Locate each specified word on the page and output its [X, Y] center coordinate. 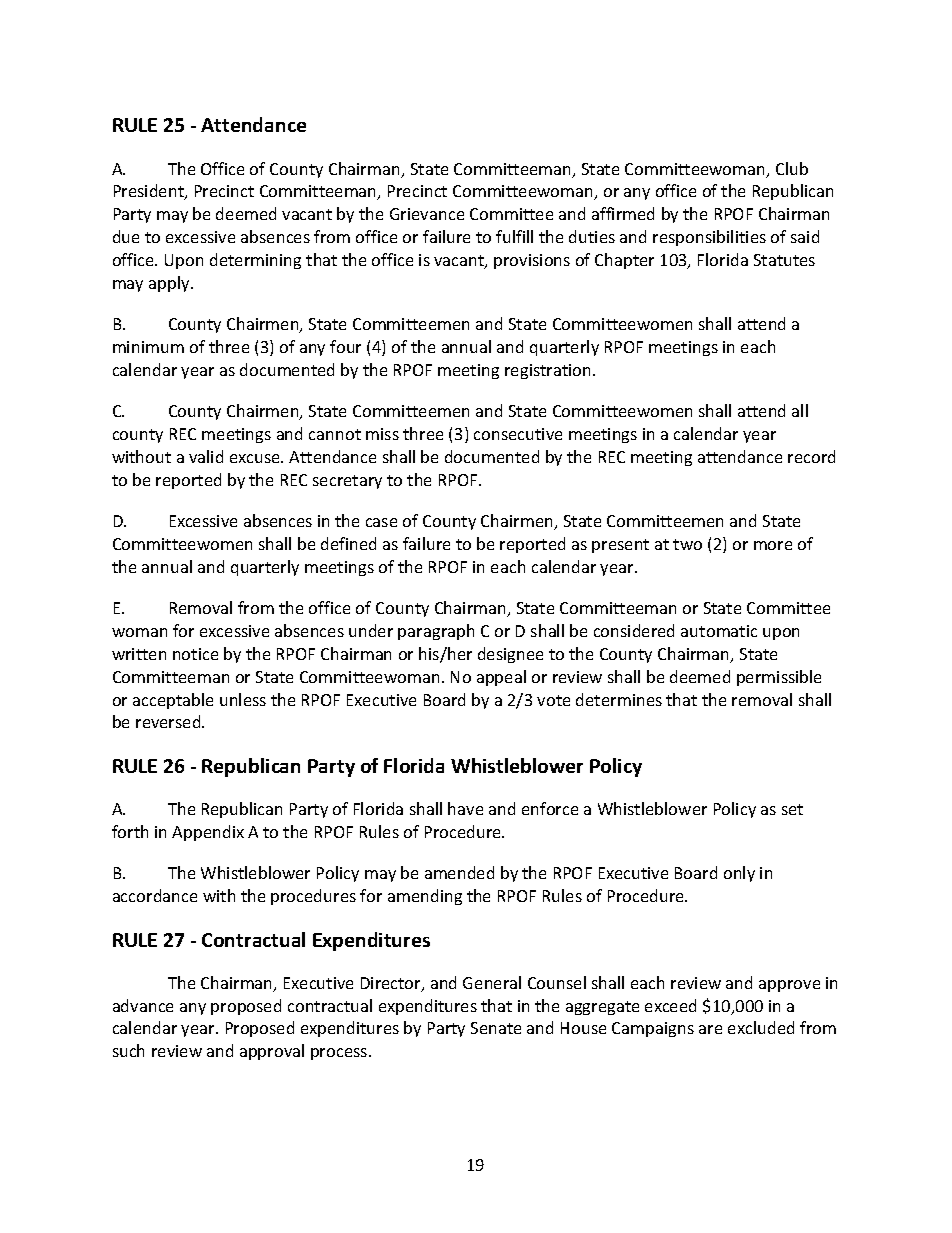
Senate [496, 1028]
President [150, 192]
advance [143, 1005]
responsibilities [709, 238]
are [710, 1029]
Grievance [427, 214]
